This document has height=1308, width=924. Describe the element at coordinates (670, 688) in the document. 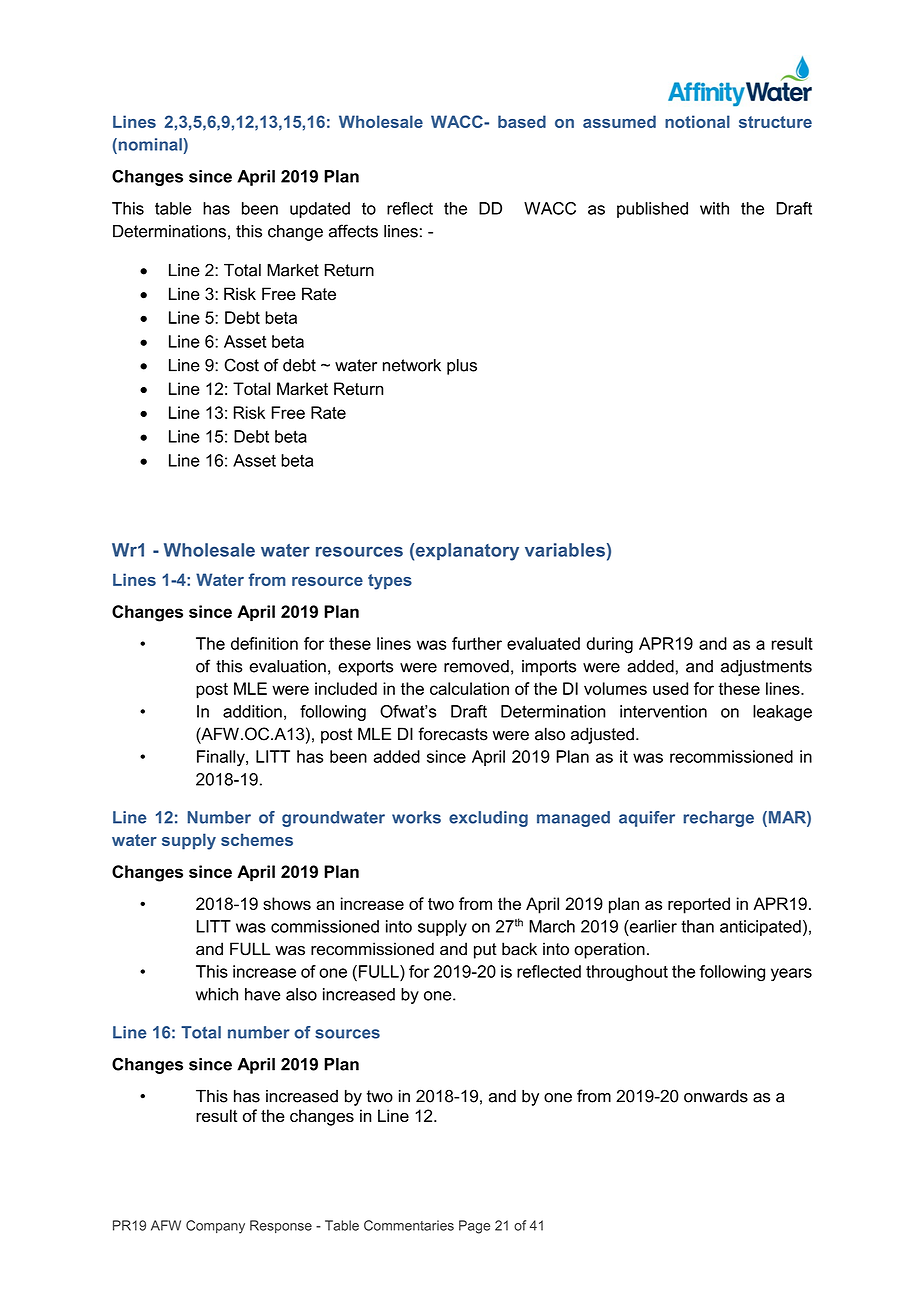

I see `used` at that location.
